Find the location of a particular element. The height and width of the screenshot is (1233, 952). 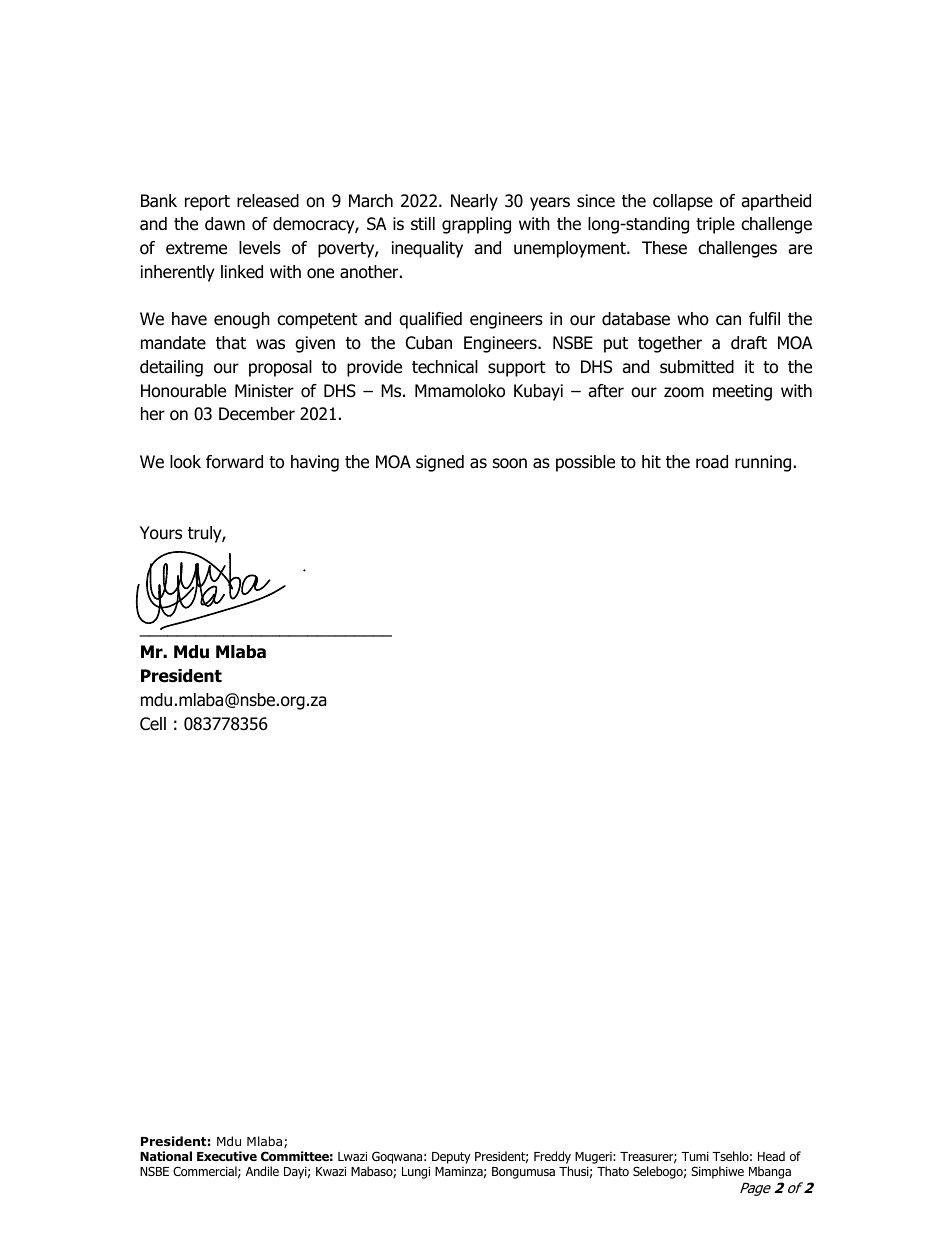

soon is located at coordinates (510, 463).
